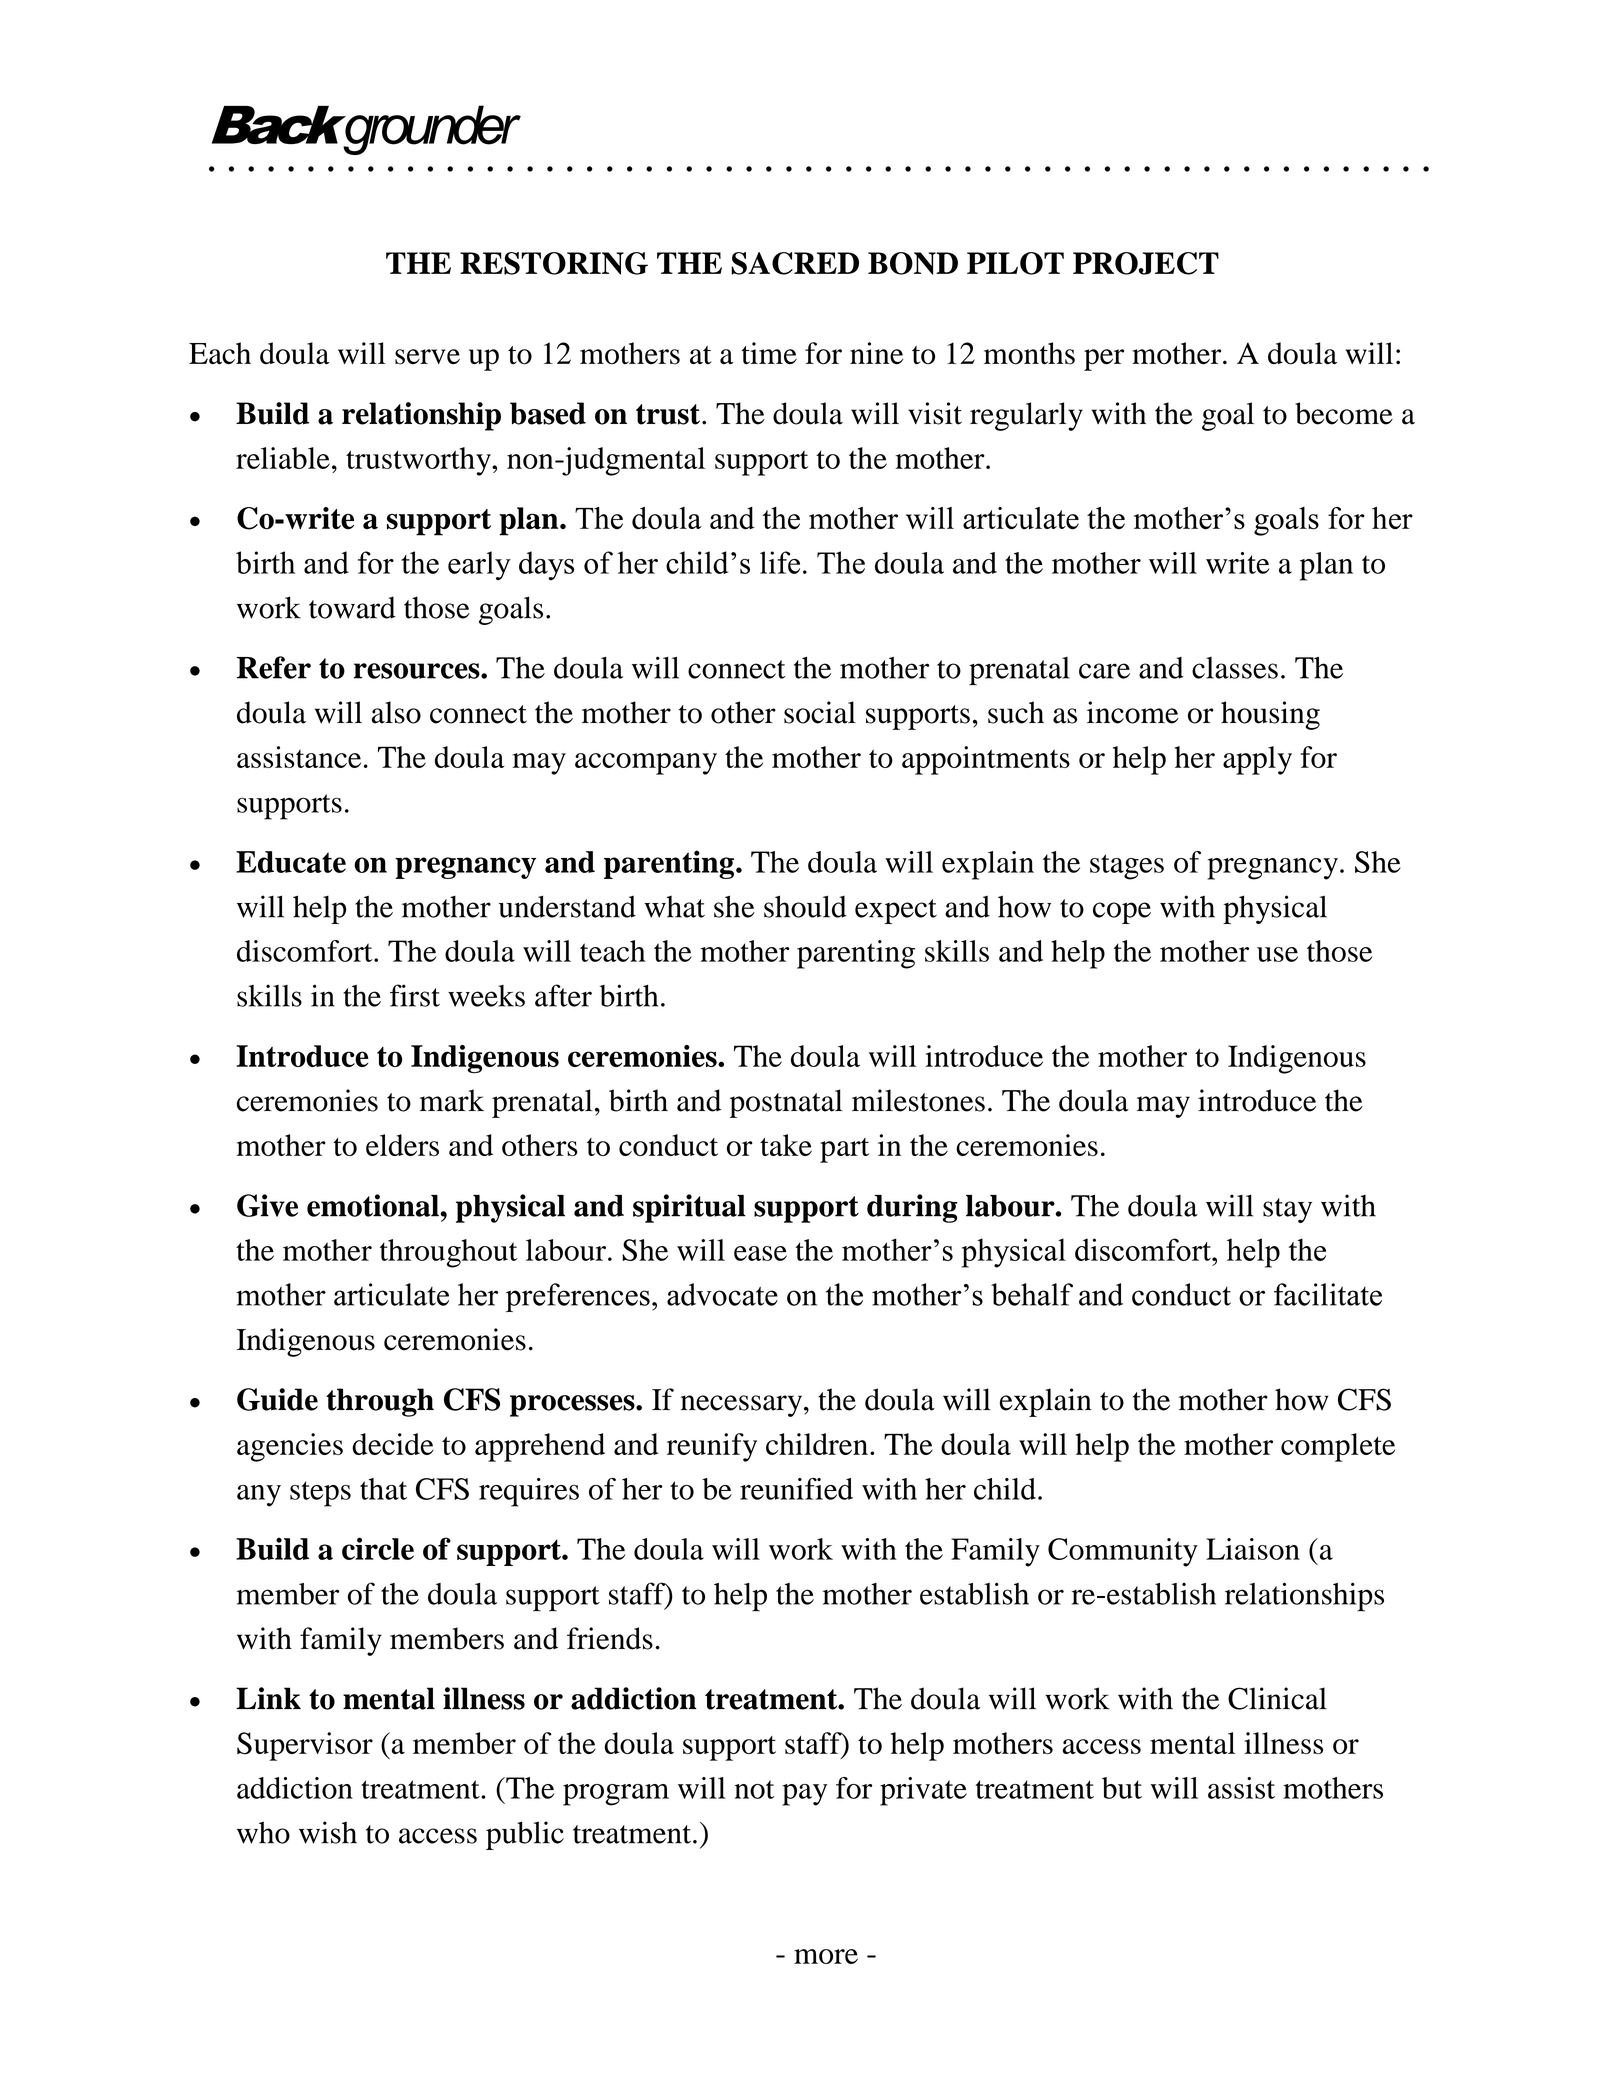  Describe the element at coordinates (769, 353) in the screenshot. I see `time` at that location.
